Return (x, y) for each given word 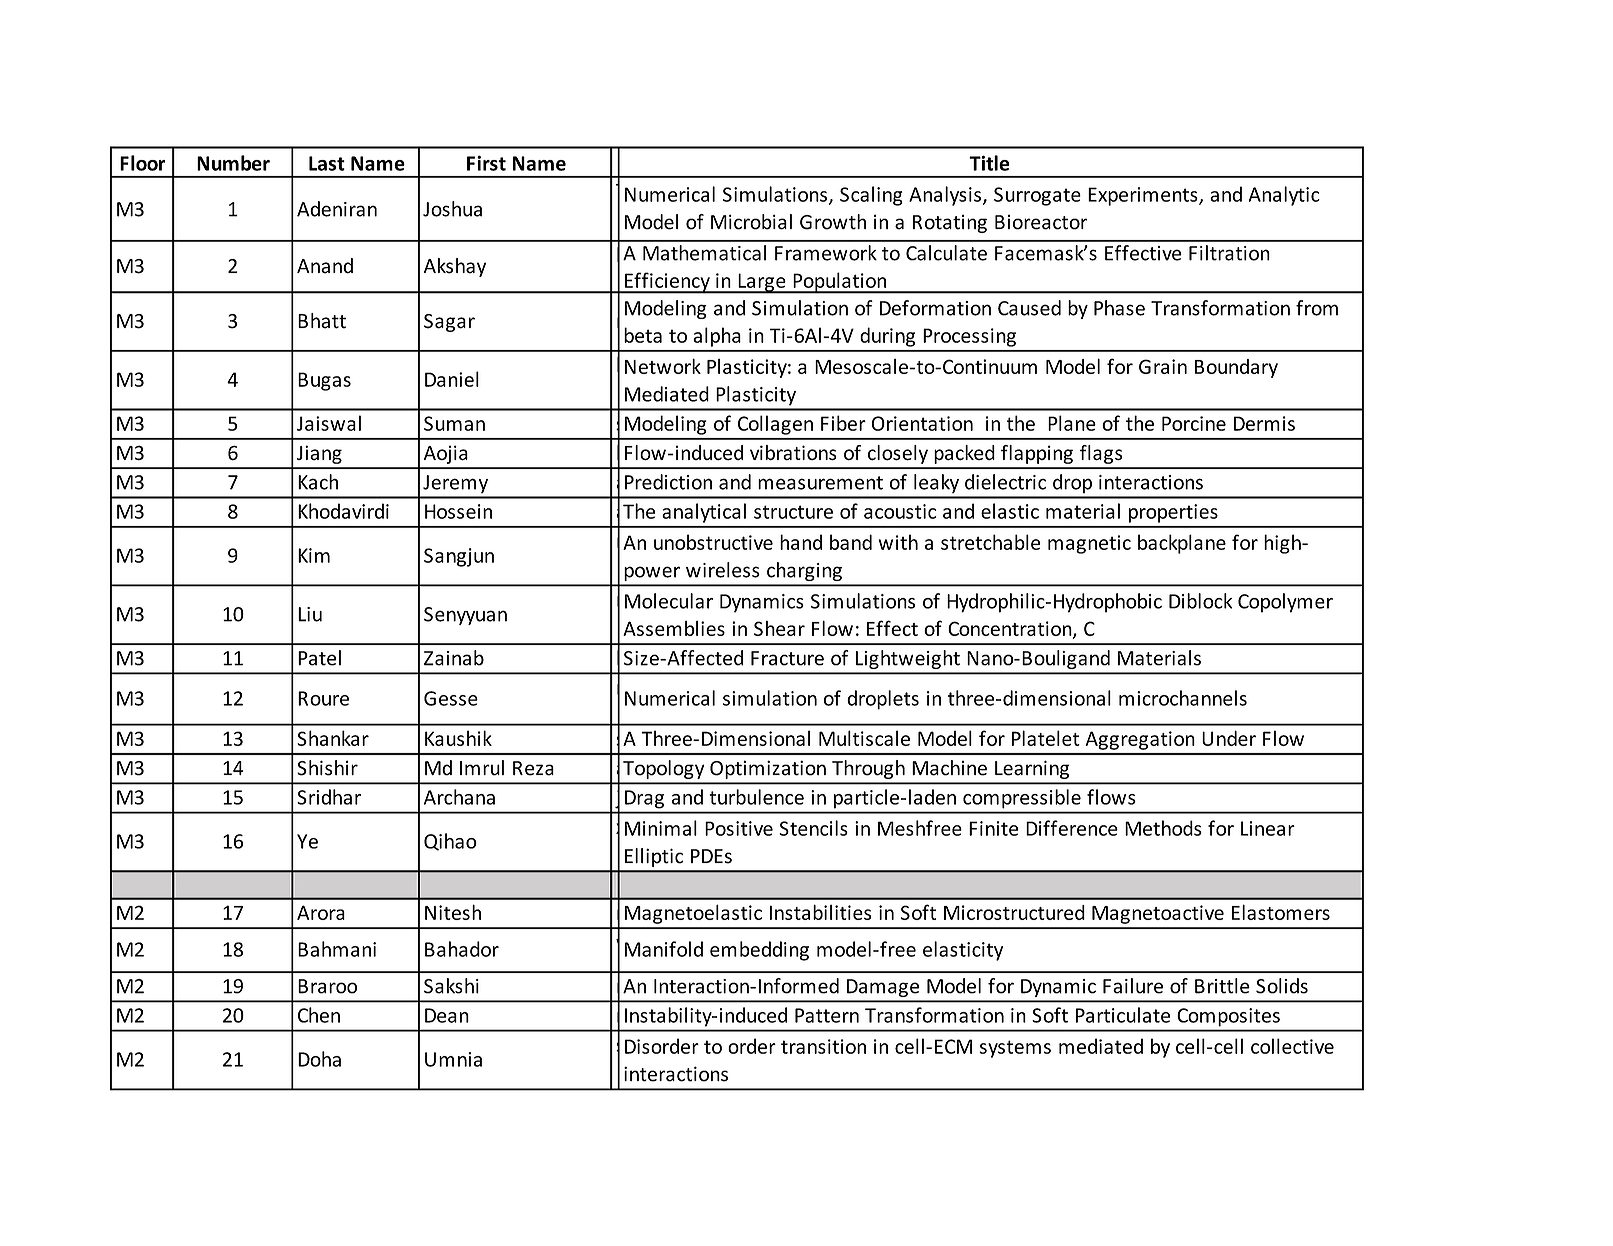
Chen (319, 1015)
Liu (310, 614)
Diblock (1200, 601)
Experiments (1144, 196)
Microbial (751, 222)
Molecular (669, 601)
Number (233, 163)
